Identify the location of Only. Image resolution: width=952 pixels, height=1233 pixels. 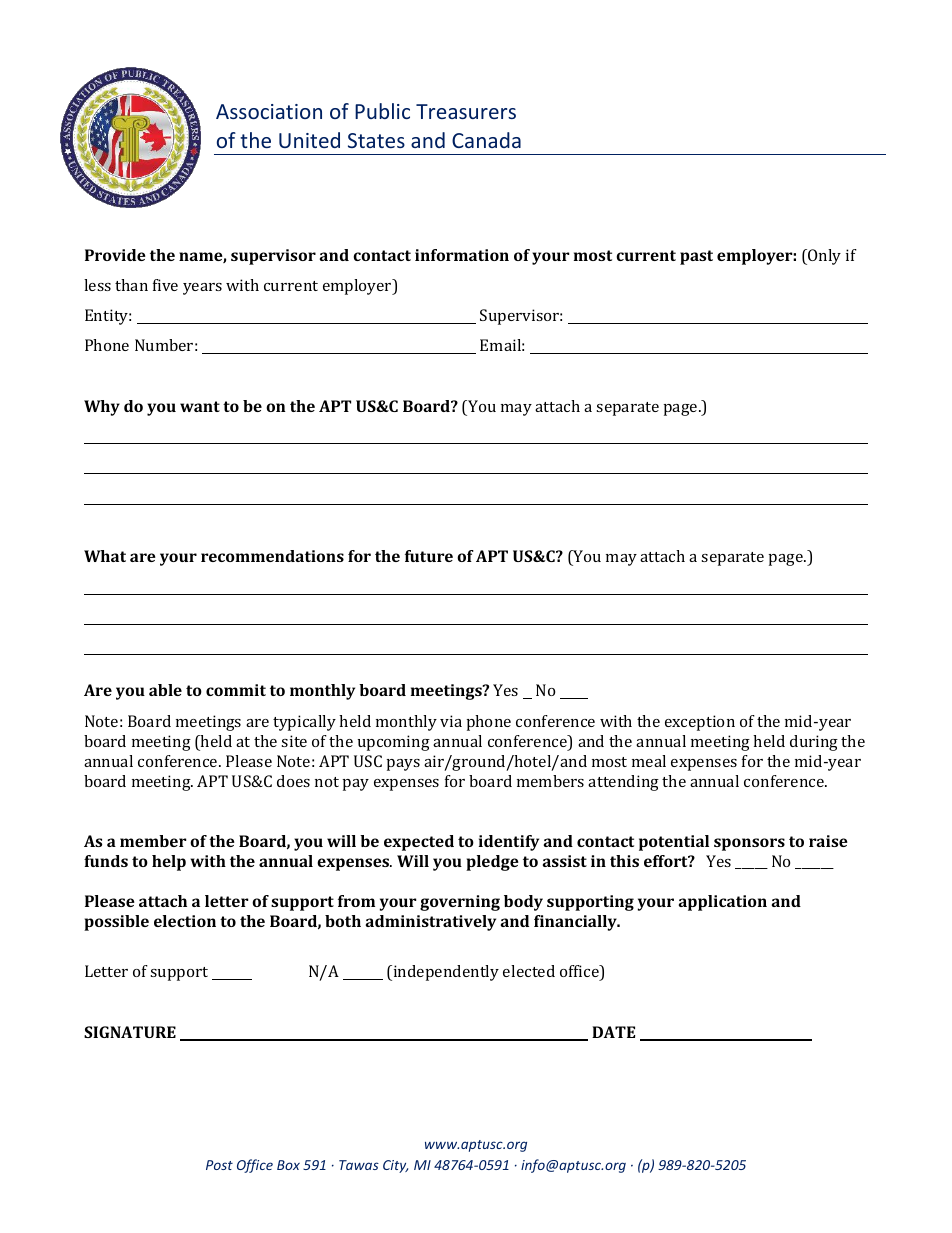
(823, 257).
